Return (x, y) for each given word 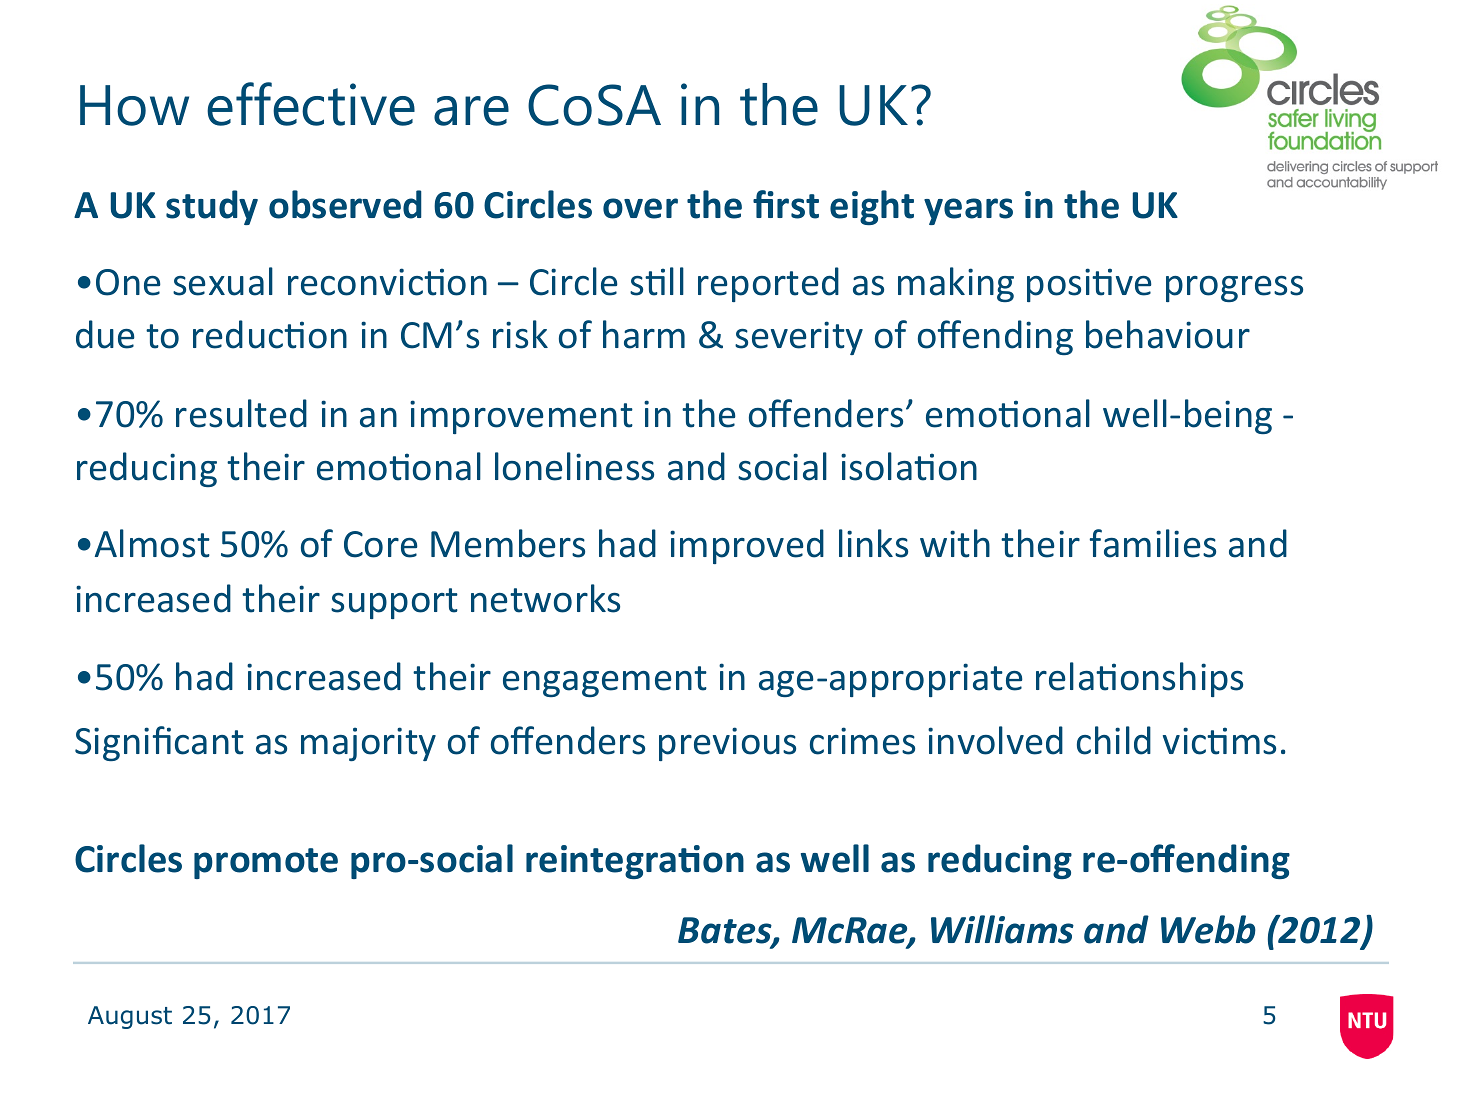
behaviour (1168, 334)
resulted (241, 413)
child (1114, 740)
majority (368, 744)
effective (311, 104)
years (968, 211)
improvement (521, 417)
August (130, 1017)
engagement (605, 681)
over (640, 208)
